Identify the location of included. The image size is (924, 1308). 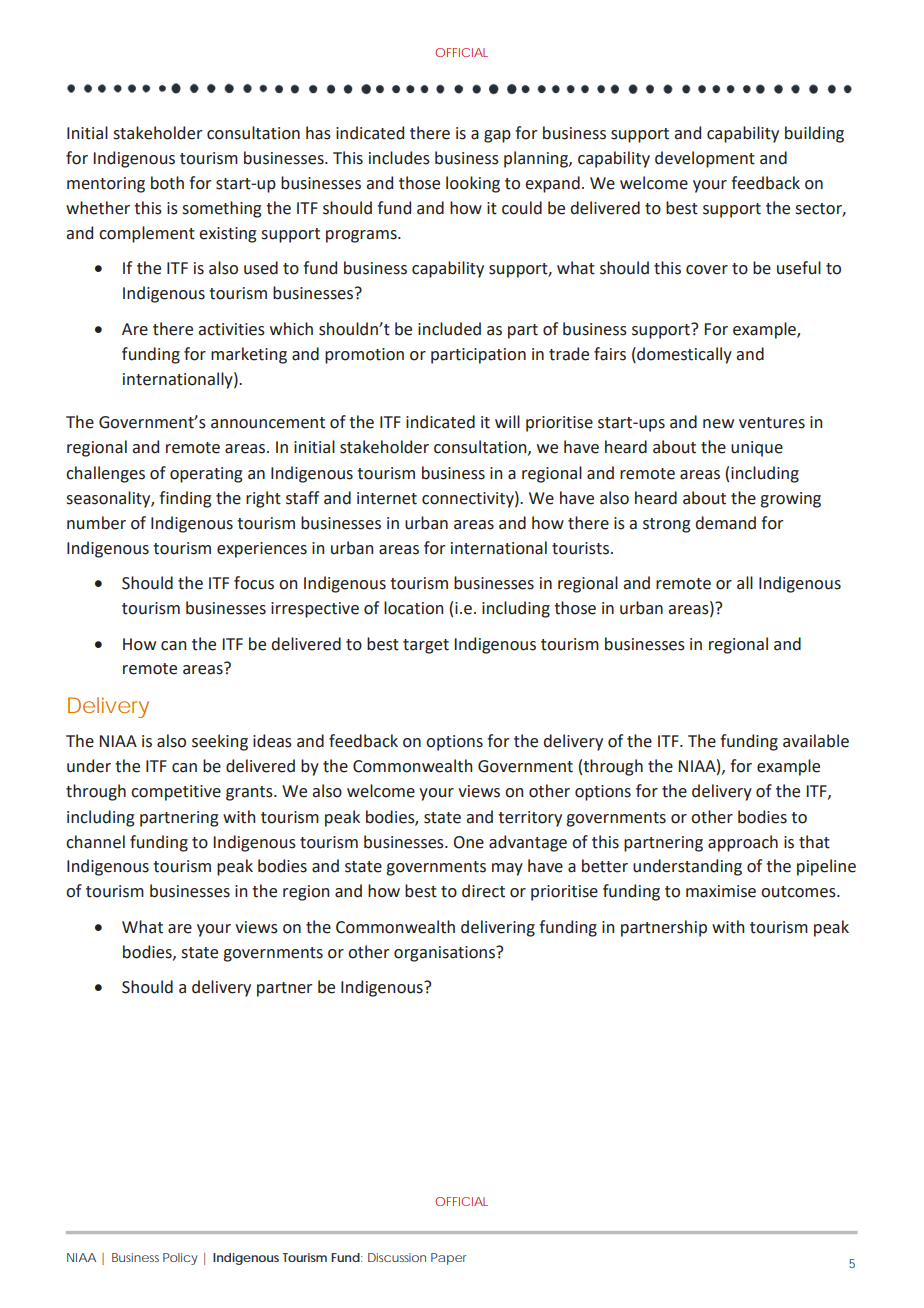
(449, 329).
